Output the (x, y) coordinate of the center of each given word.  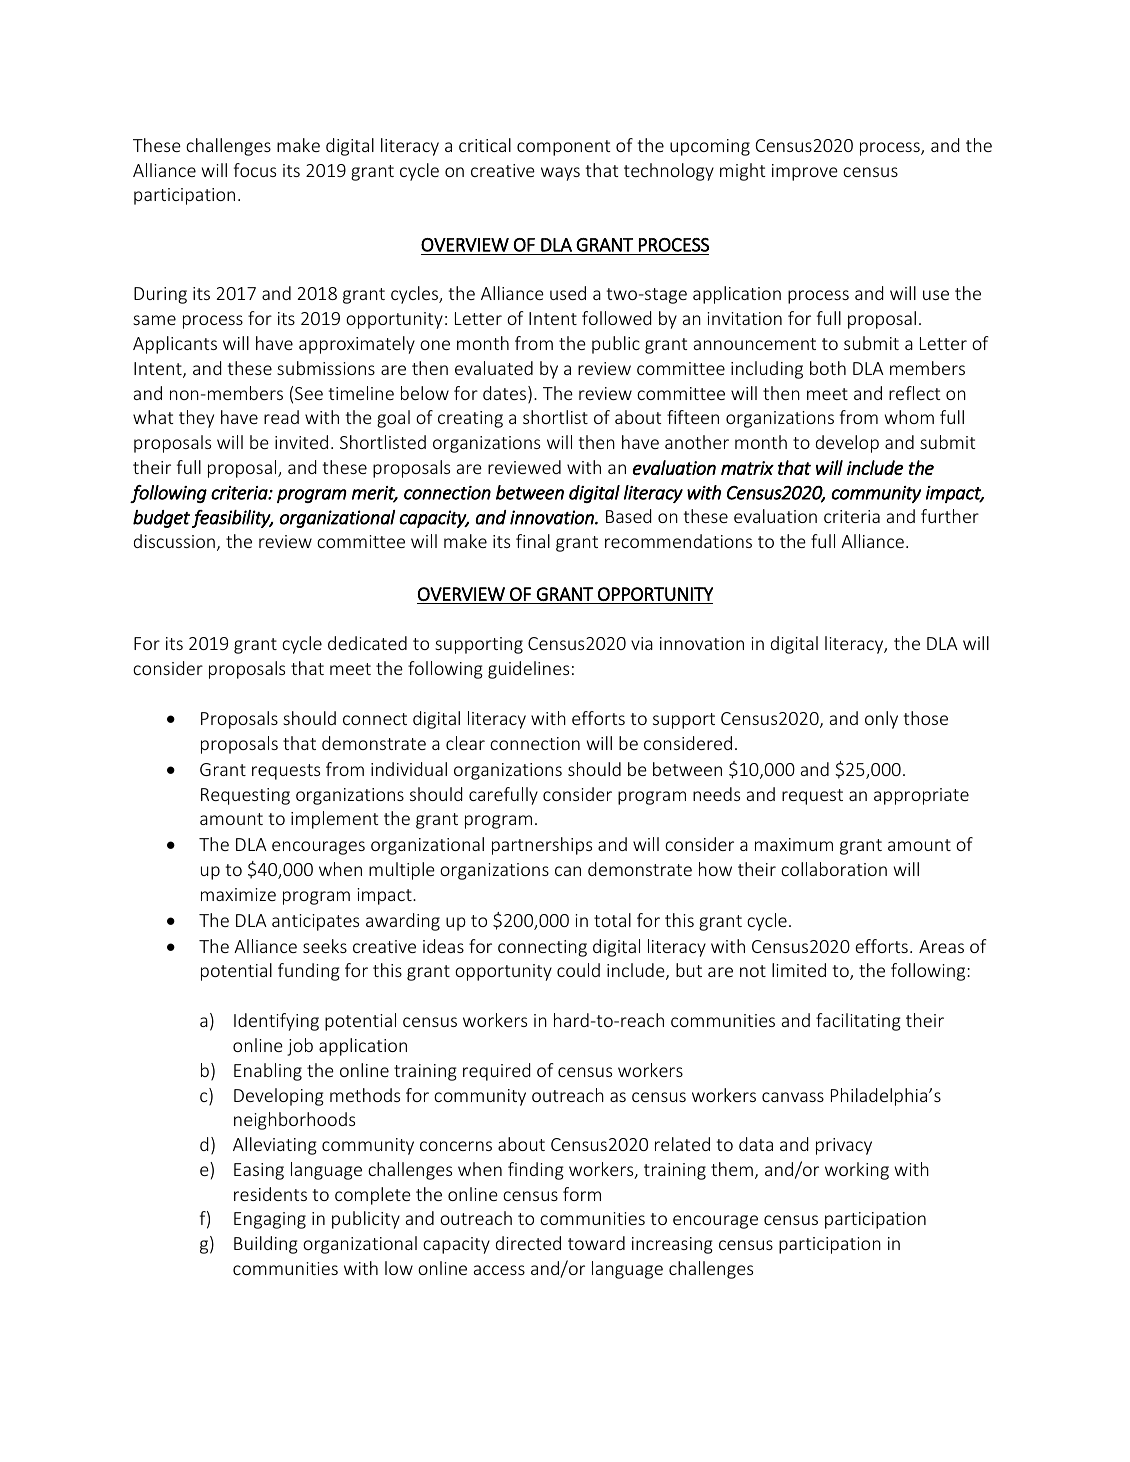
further (950, 516)
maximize (238, 894)
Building (266, 1245)
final (533, 541)
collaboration (834, 869)
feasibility (232, 519)
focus (255, 170)
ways (560, 174)
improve (805, 172)
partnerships (542, 846)
